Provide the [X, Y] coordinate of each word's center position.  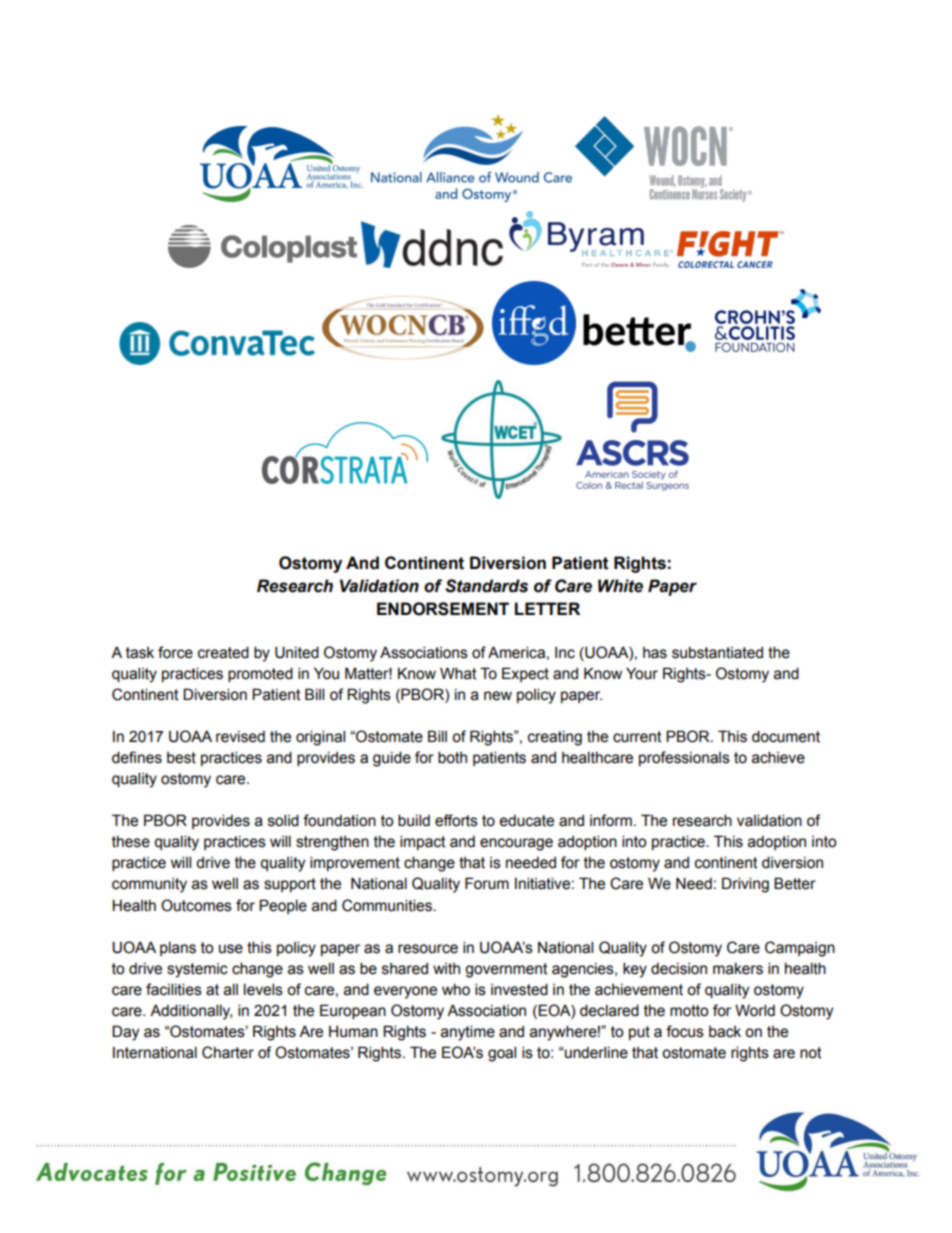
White [620, 586]
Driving [745, 885]
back [725, 1032]
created [223, 652]
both [452, 757]
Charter [228, 1052]
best [181, 758]
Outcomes [196, 905]
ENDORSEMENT [443, 609]
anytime [468, 1033]
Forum [487, 883]
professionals [684, 758]
